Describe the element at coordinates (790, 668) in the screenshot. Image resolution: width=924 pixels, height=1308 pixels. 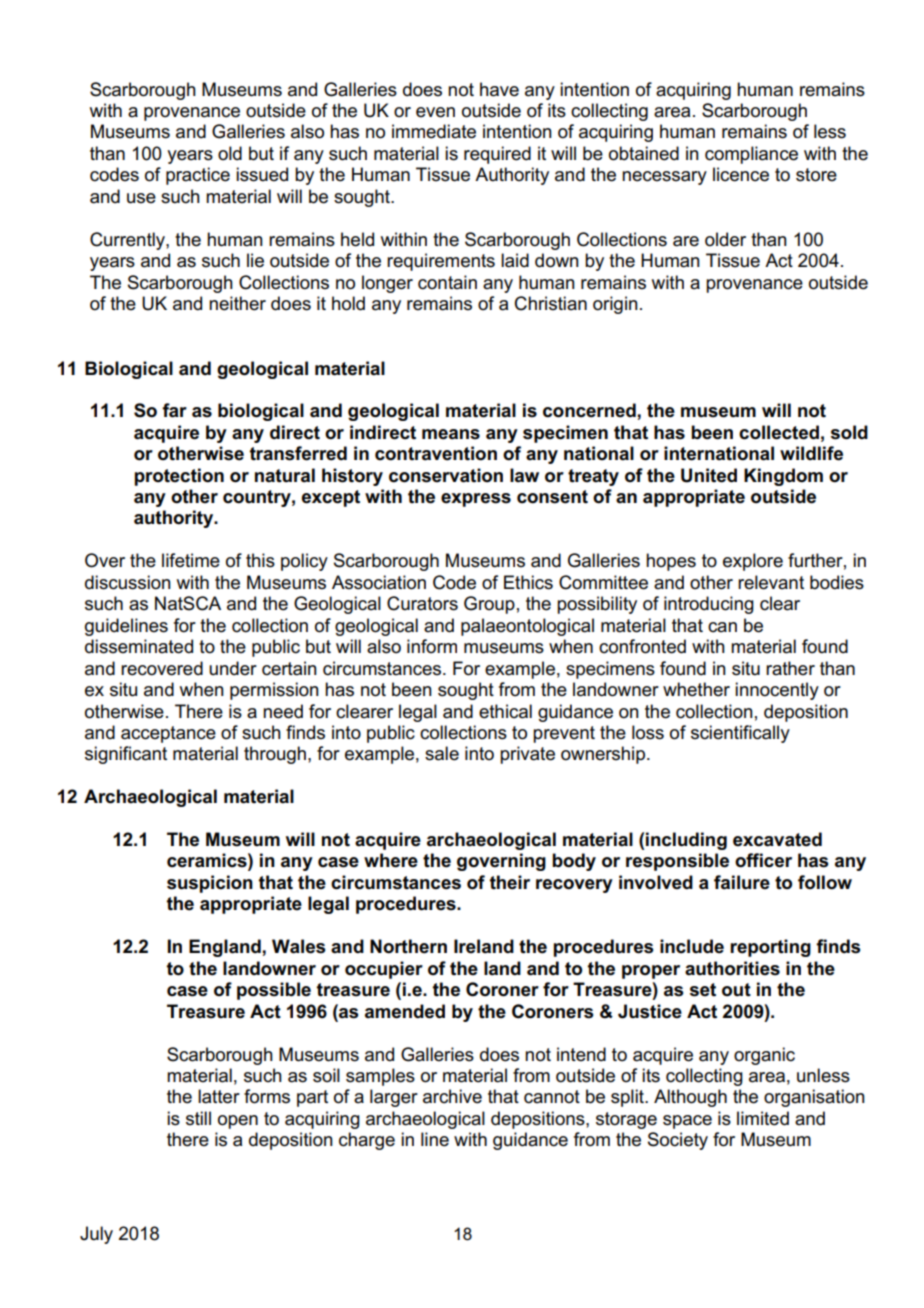
I see `rather` at that location.
